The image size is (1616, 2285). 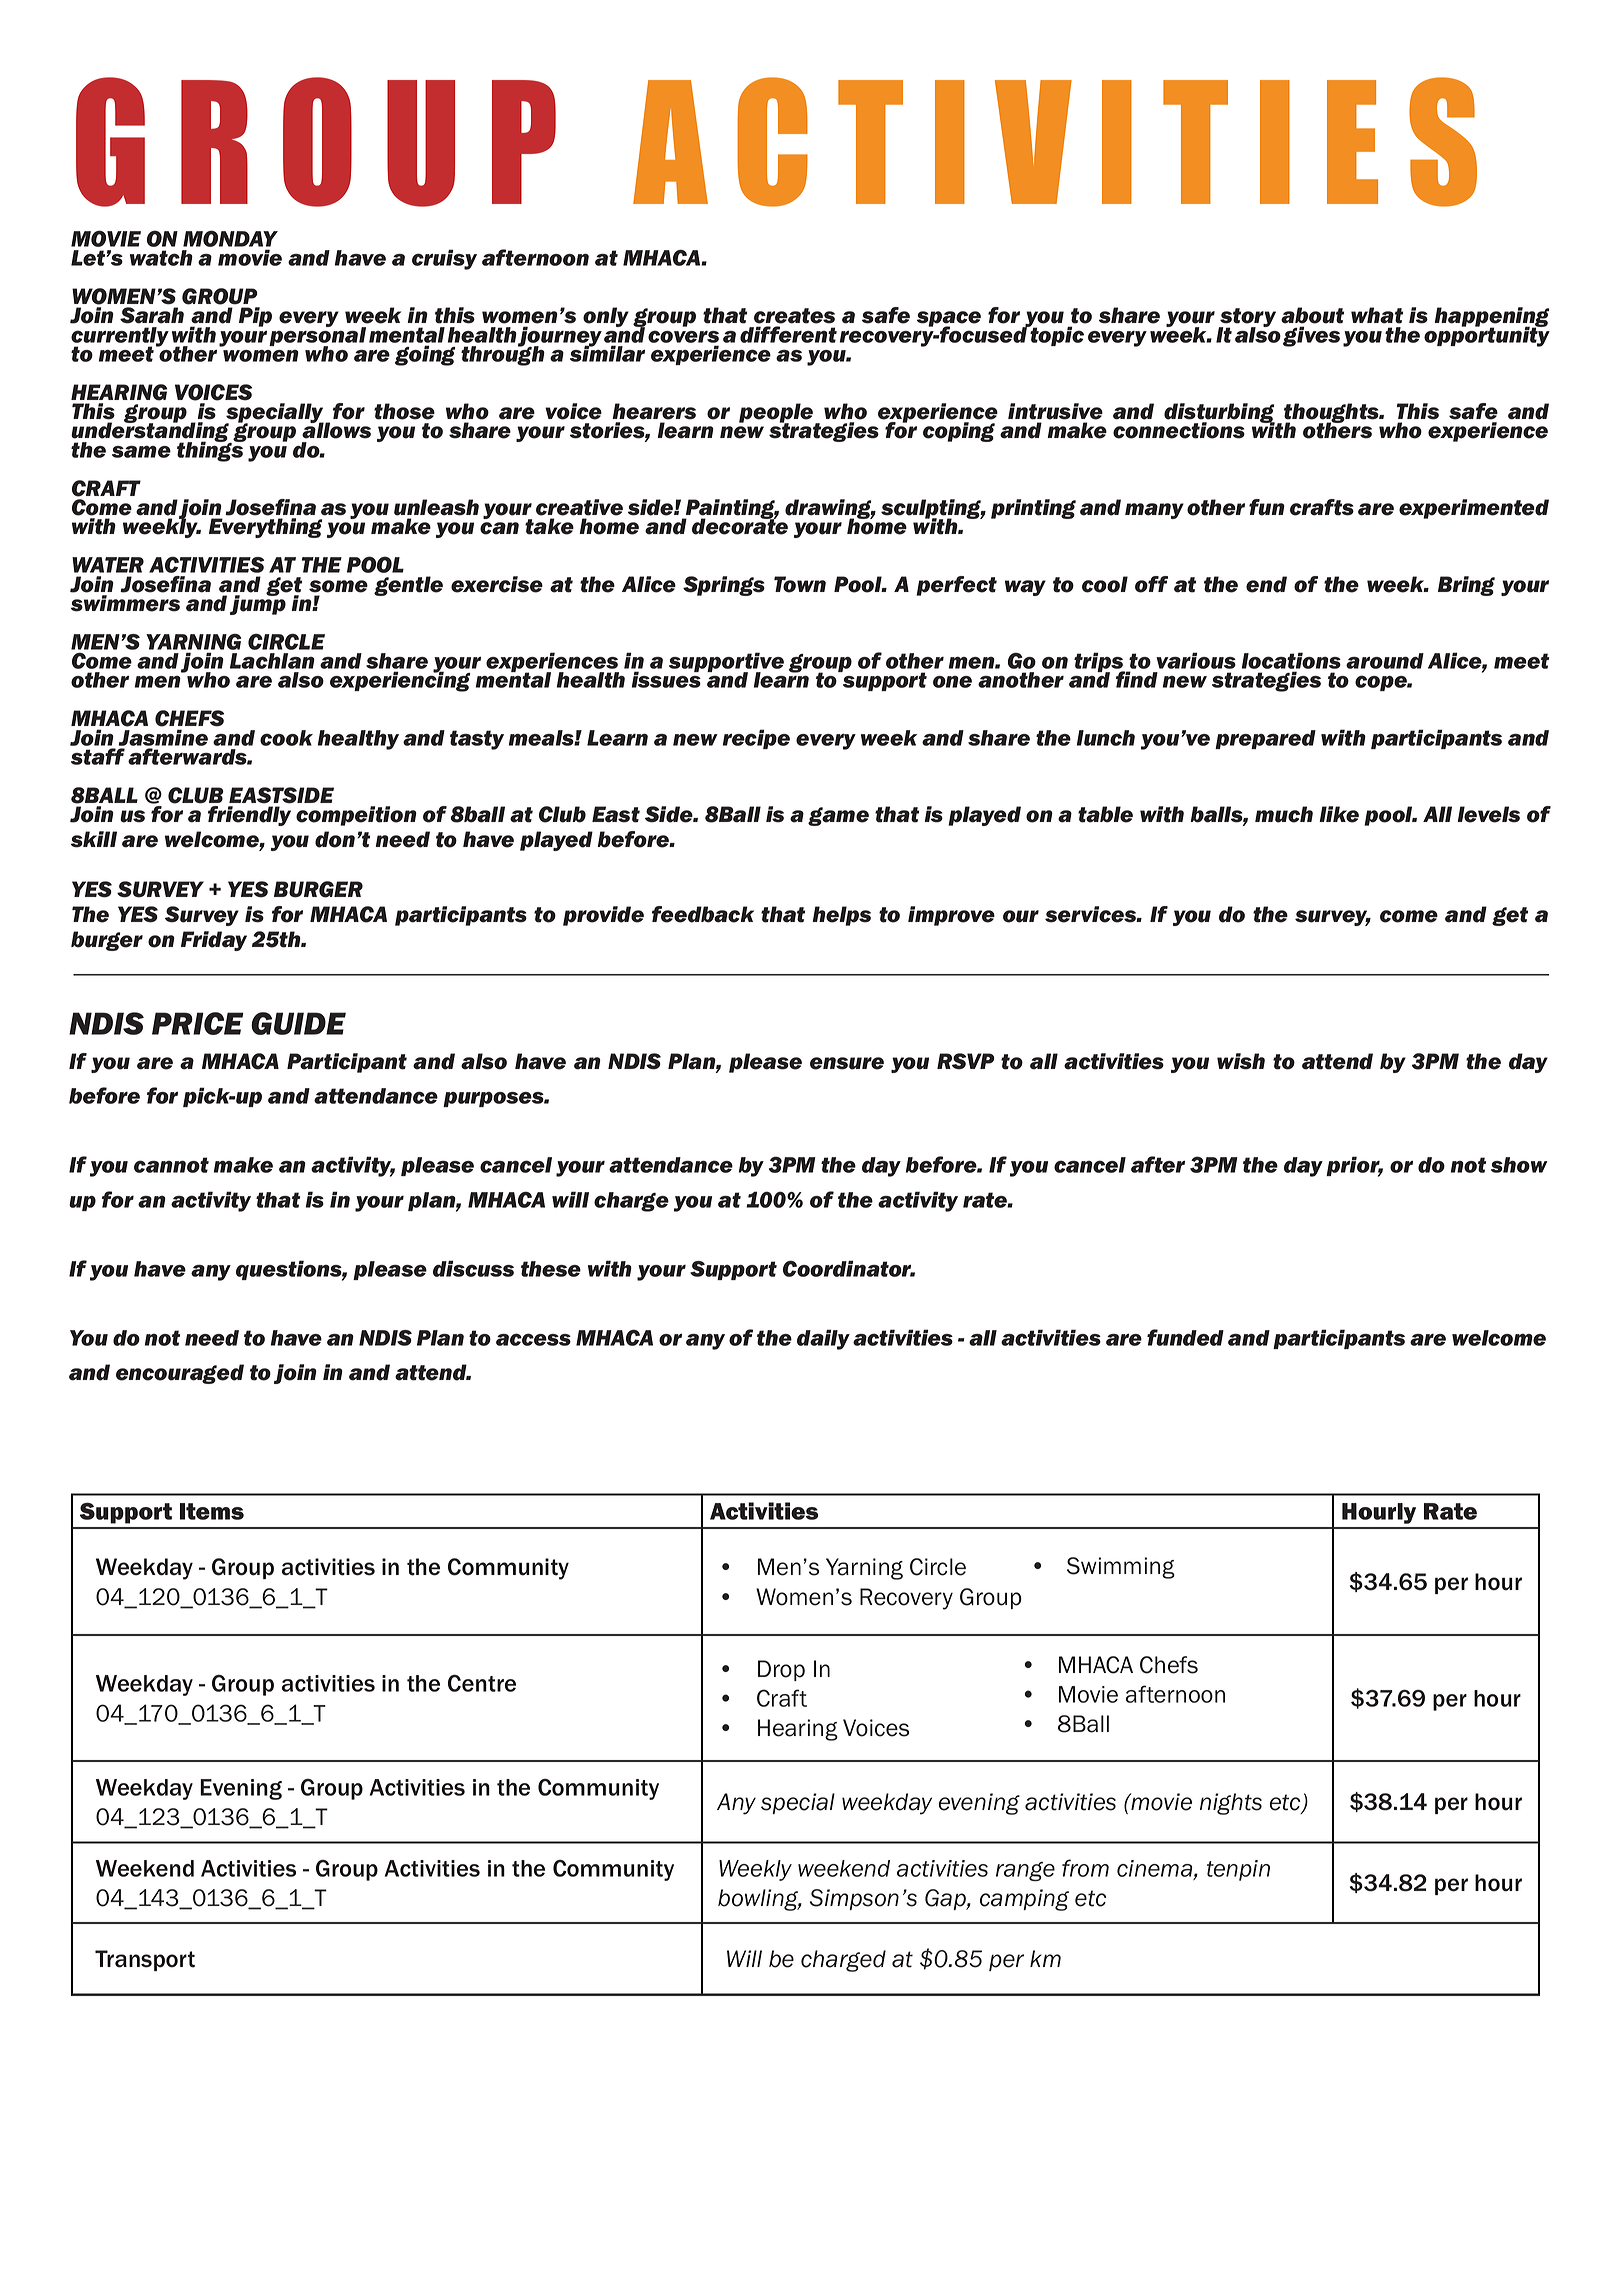 What do you see at coordinates (794, 316) in the screenshot?
I see `creates` at bounding box center [794, 316].
